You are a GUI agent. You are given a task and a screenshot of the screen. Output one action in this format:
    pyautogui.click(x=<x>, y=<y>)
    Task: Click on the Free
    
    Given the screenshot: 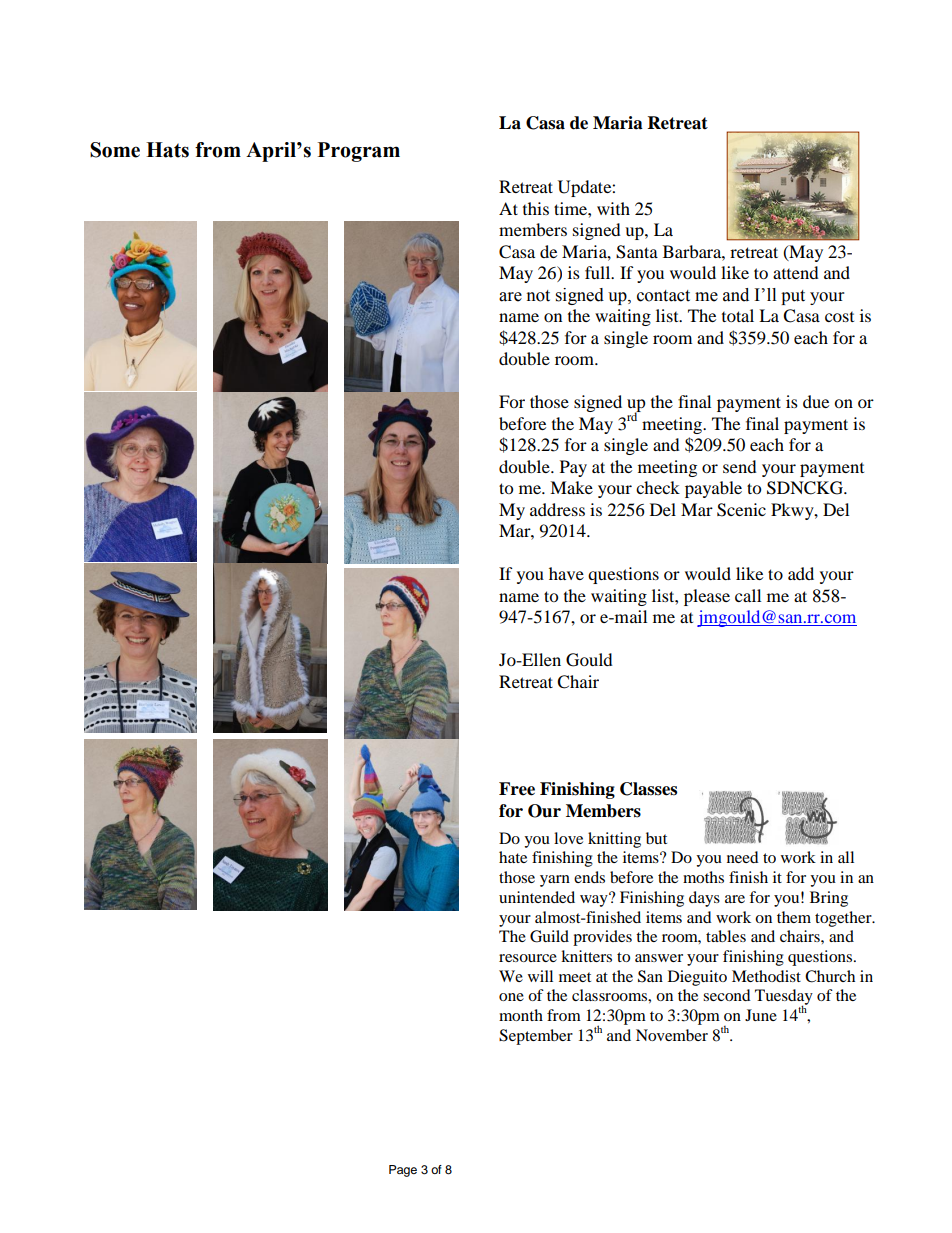 What is the action you would take?
    pyautogui.click(x=517, y=789)
